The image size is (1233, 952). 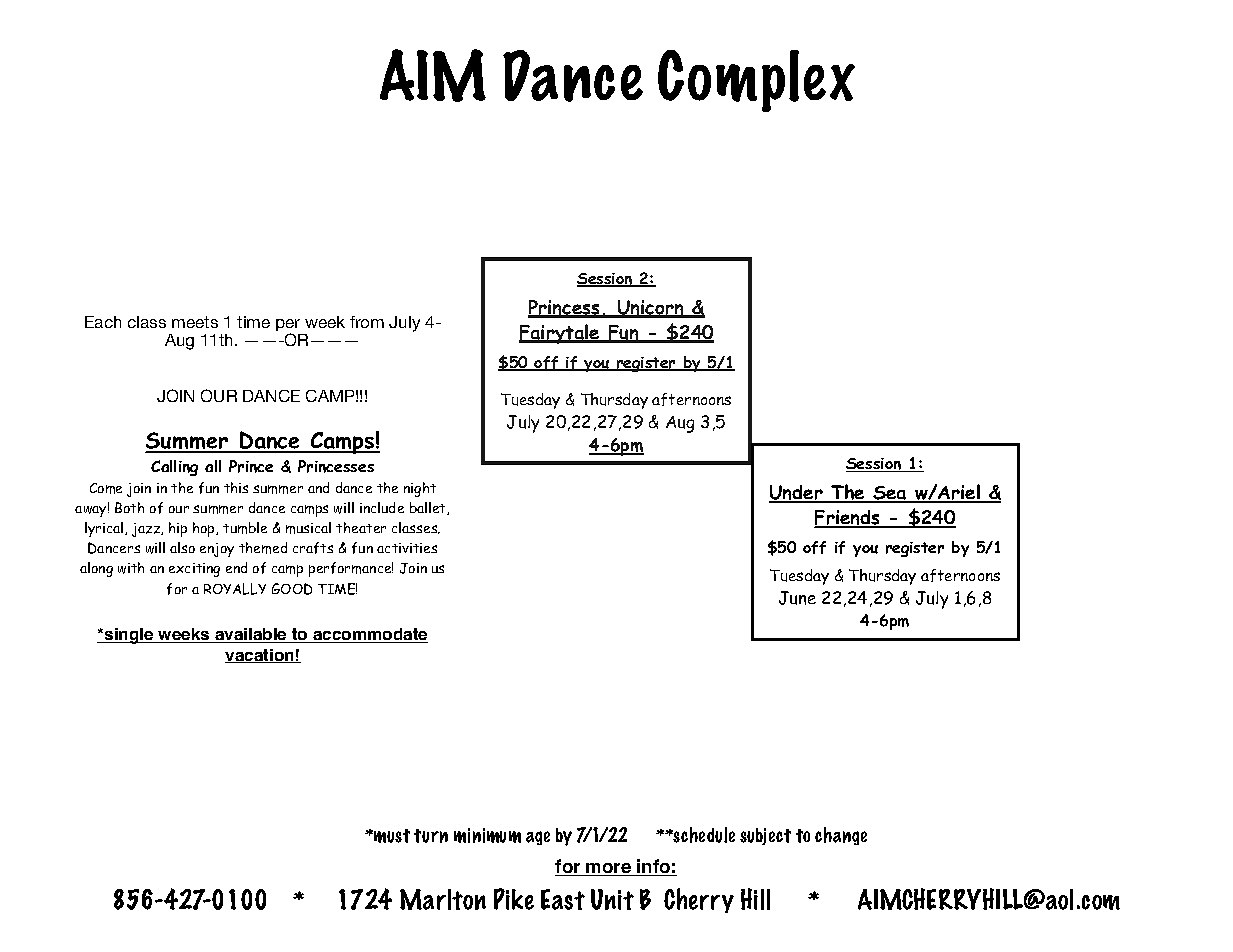 What do you see at coordinates (103, 322) in the screenshot?
I see `Each` at bounding box center [103, 322].
